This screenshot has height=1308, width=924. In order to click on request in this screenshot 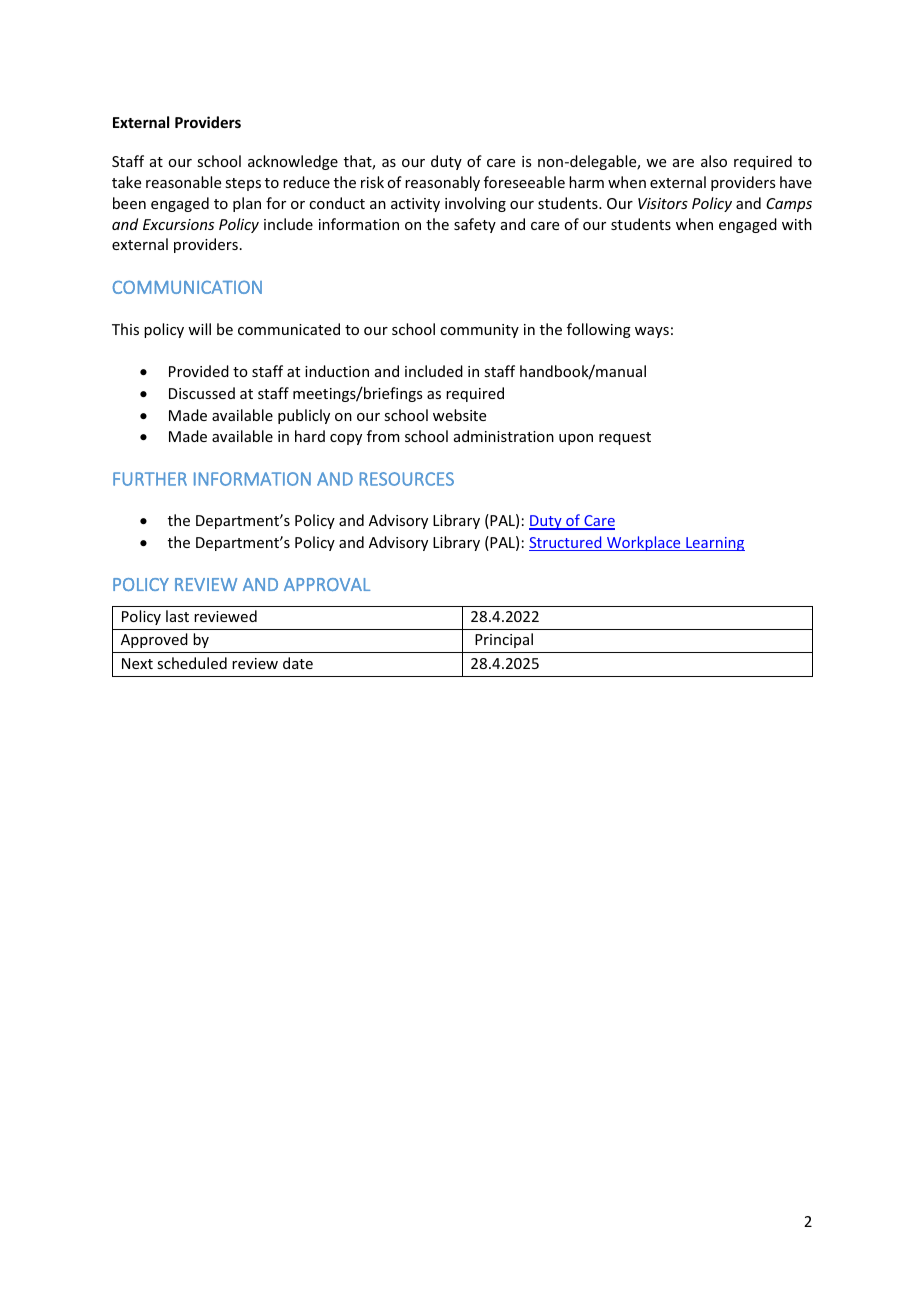, I will do `click(625, 438)`.
